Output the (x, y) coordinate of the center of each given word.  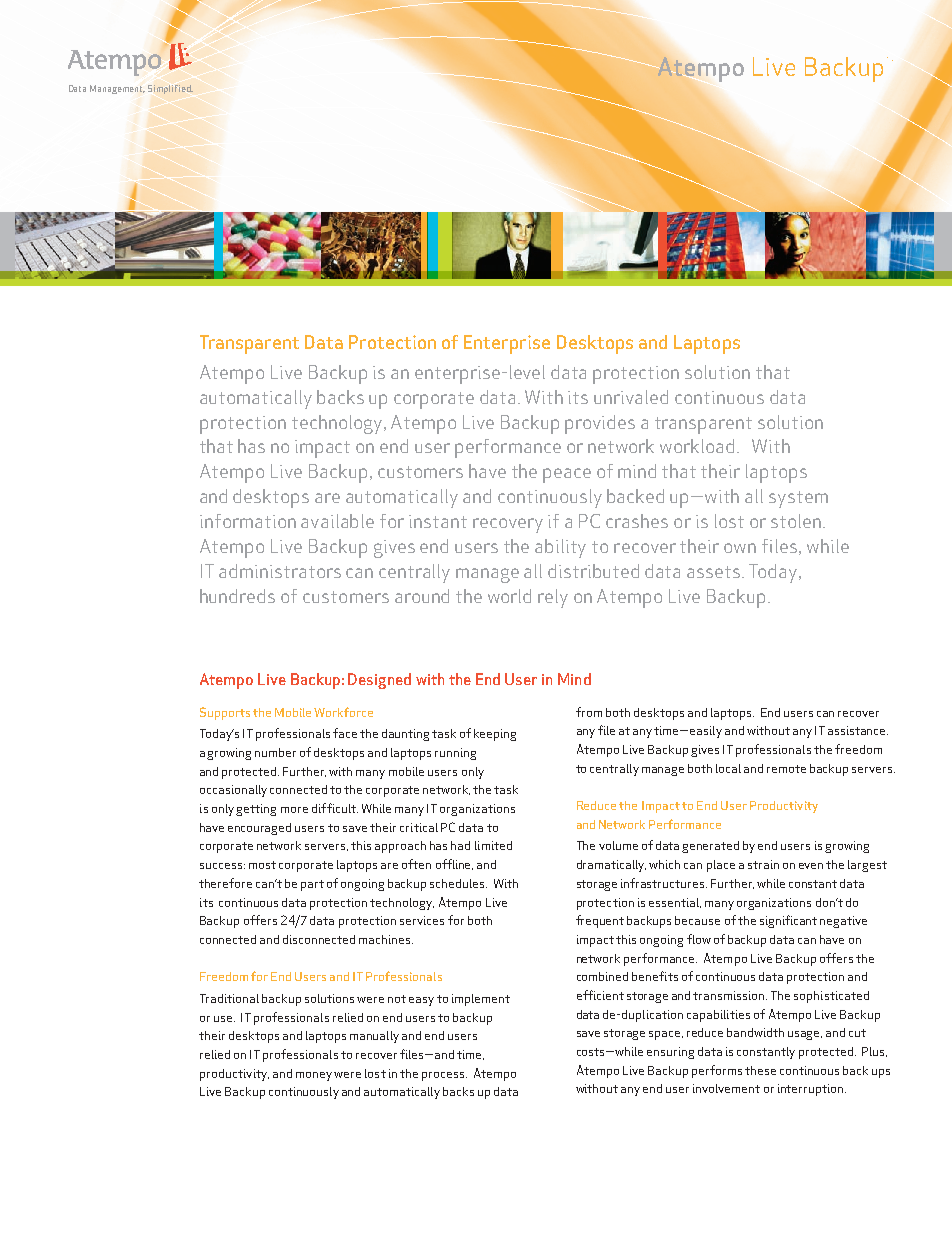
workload (697, 446)
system (798, 499)
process (444, 1076)
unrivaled (631, 397)
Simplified (170, 89)
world (509, 596)
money (314, 1076)
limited (493, 845)
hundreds (237, 596)
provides (600, 424)
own (740, 548)
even (811, 866)
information (248, 521)
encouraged (259, 829)
